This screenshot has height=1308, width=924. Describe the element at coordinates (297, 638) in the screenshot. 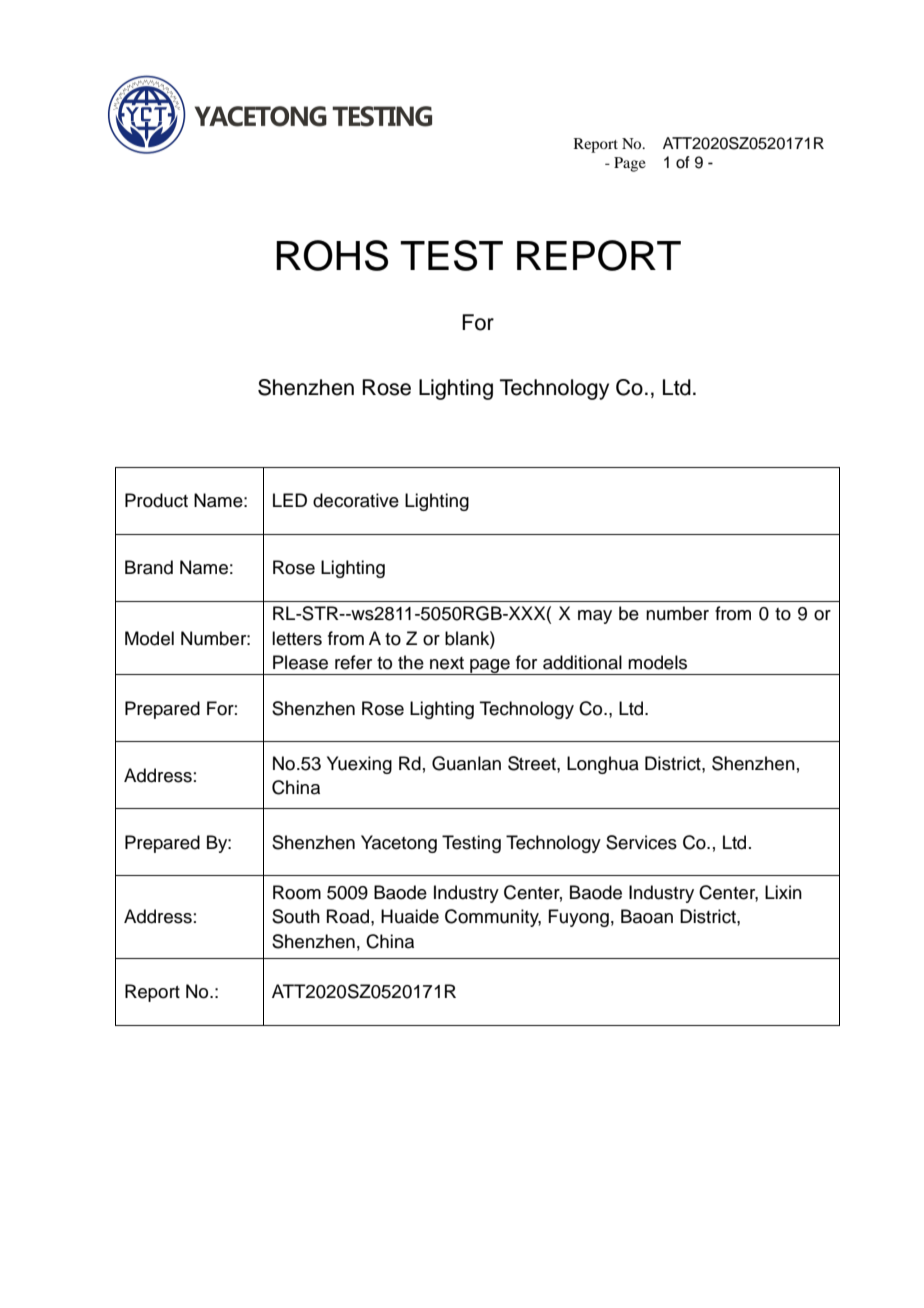

I see `letters` at that location.
